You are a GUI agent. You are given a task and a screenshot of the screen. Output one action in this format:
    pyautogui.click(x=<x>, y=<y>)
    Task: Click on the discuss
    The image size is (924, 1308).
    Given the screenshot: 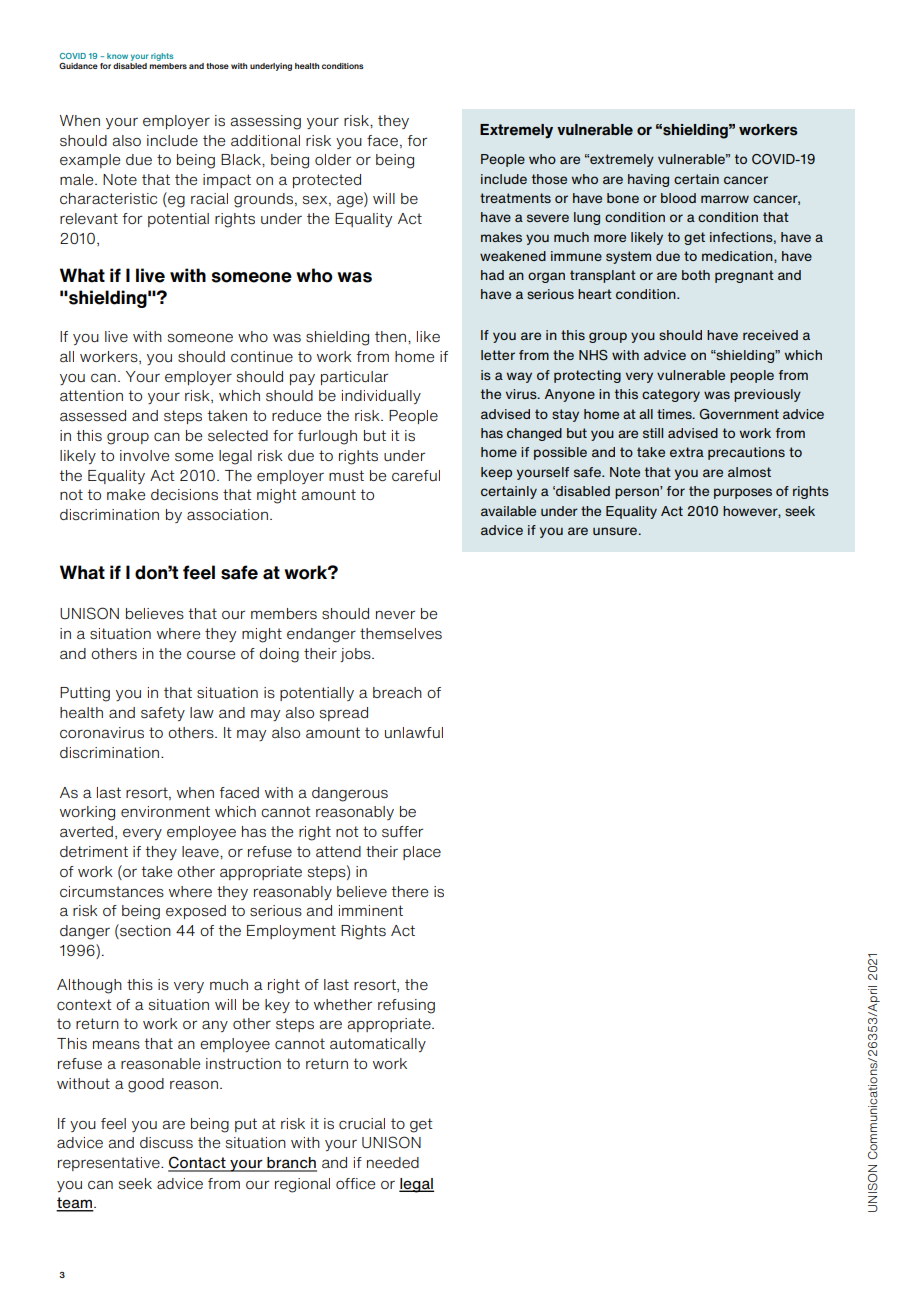 What is the action you would take?
    pyautogui.click(x=166, y=1142)
